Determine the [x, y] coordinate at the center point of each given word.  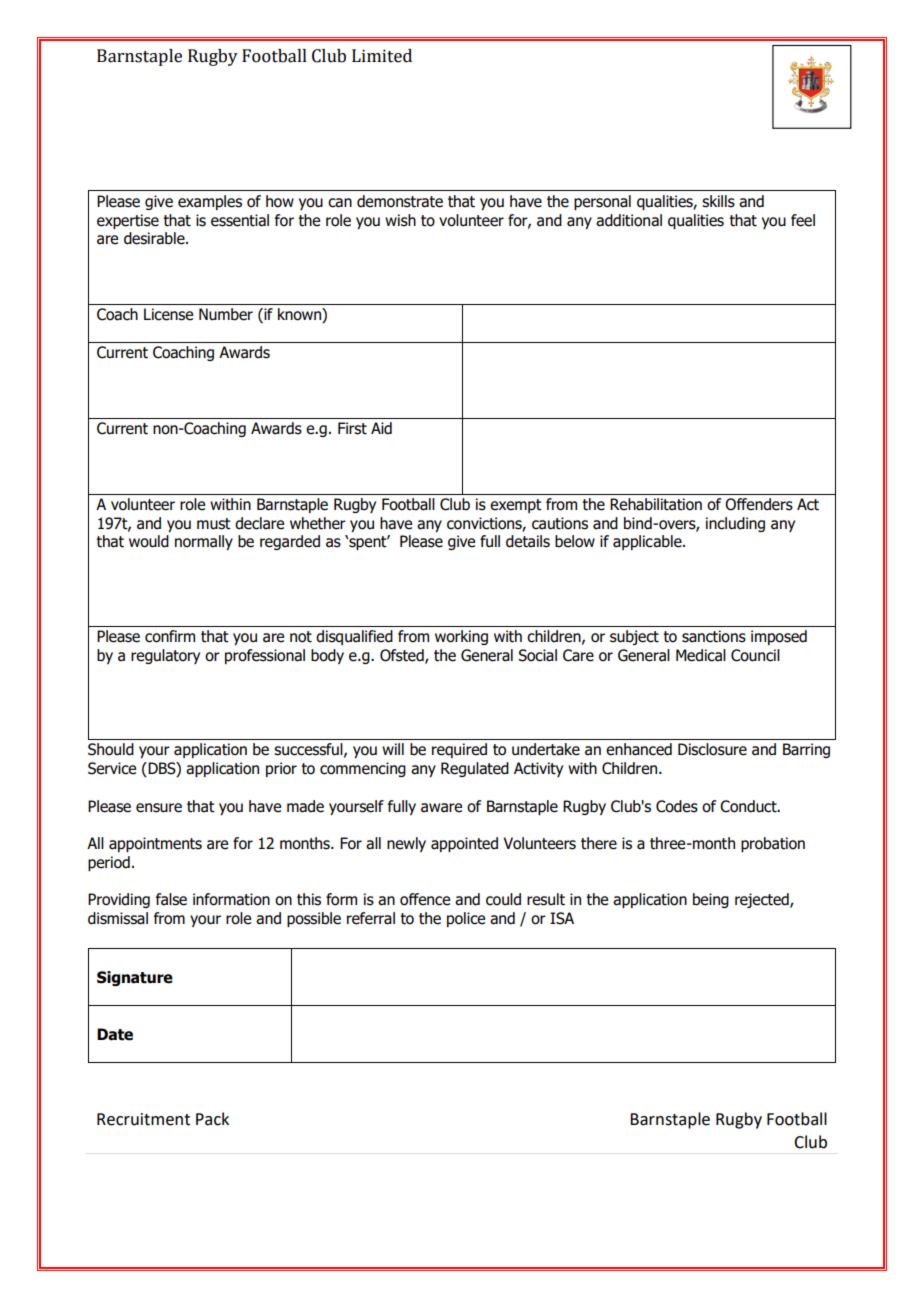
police [466, 919]
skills [718, 201]
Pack [212, 1119]
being [711, 900]
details [528, 541]
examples [210, 202]
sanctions [714, 636]
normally [204, 542]
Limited [382, 56]
